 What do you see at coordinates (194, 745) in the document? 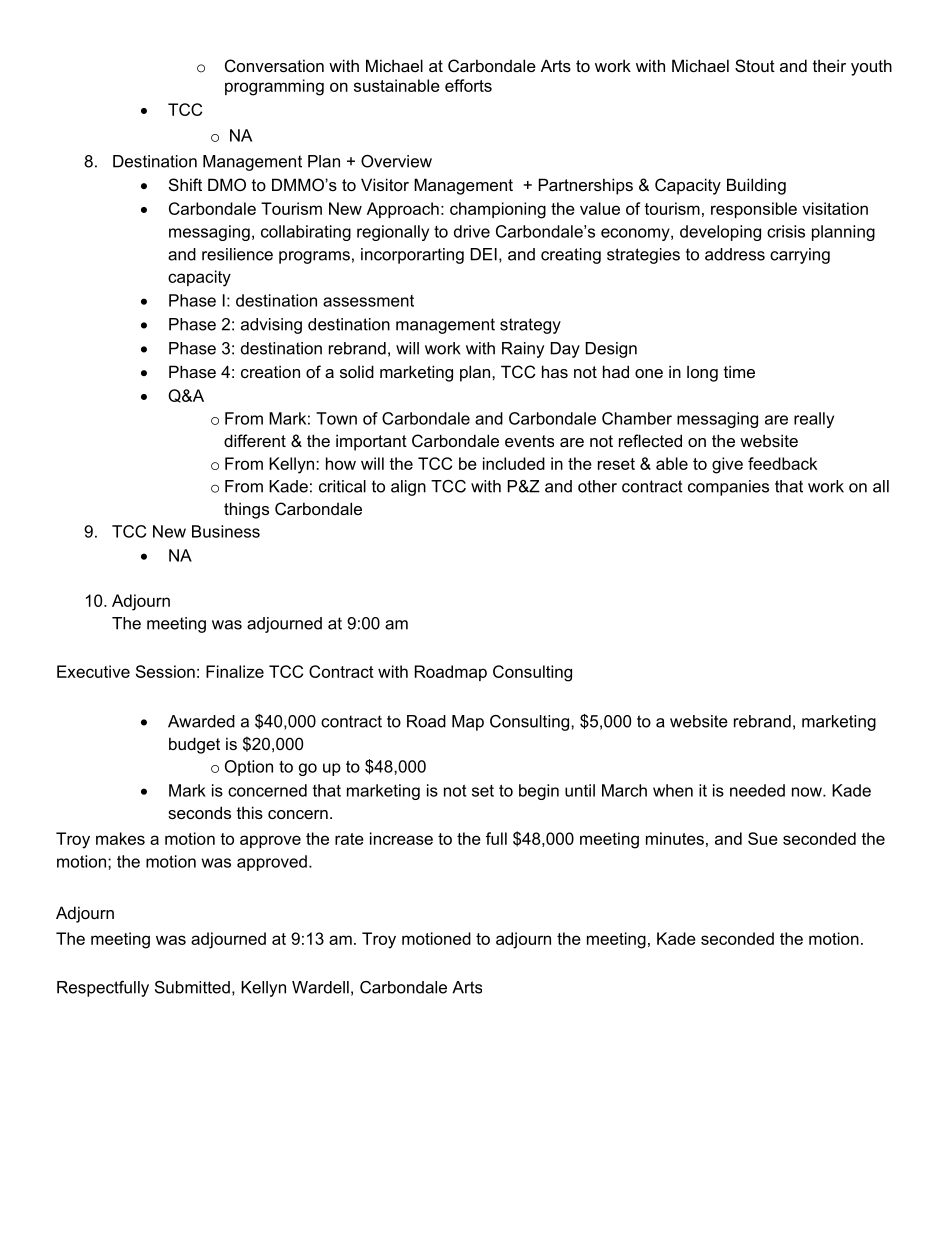
I see `budget` at bounding box center [194, 745].
